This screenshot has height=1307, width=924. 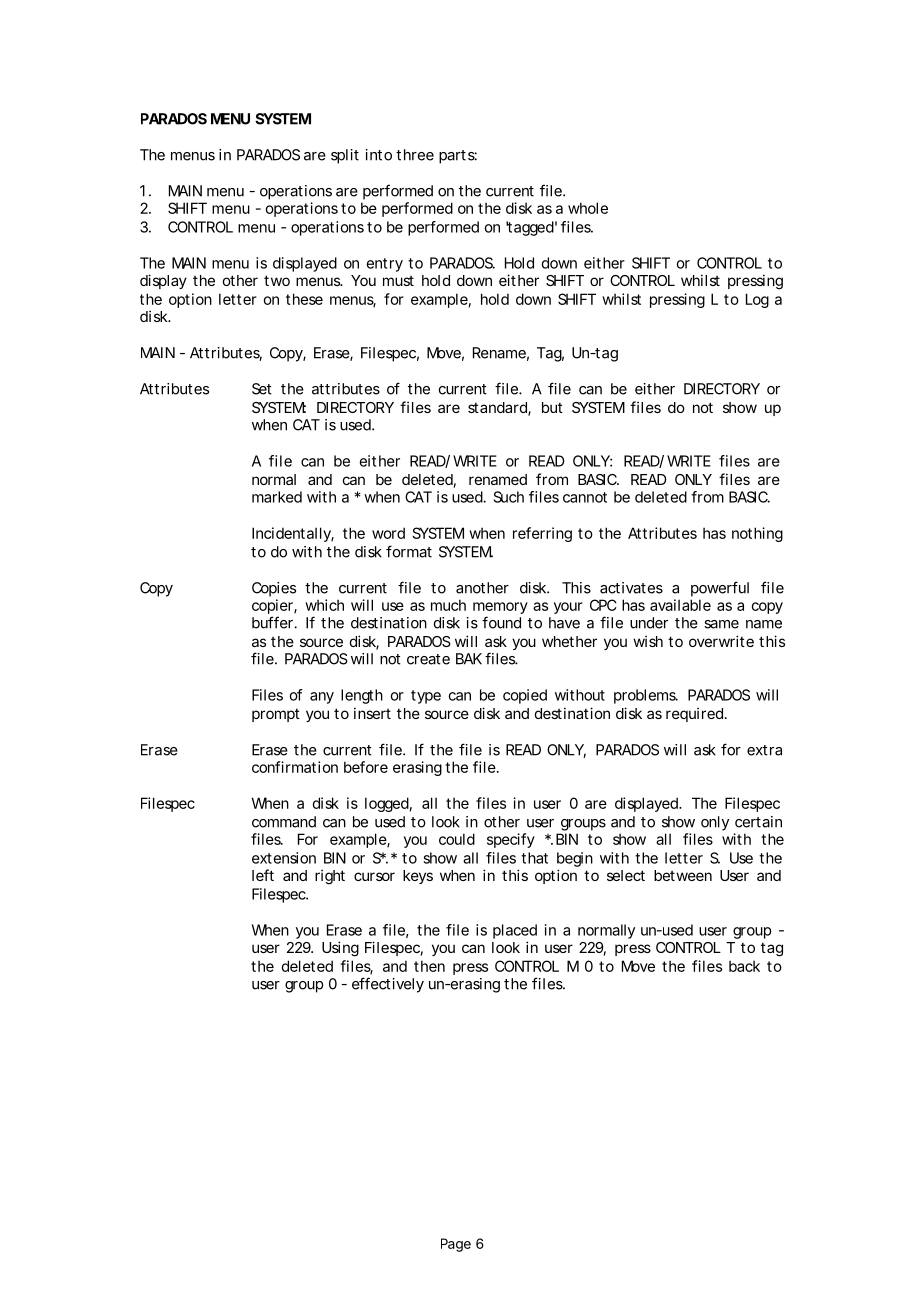 I want to click on Page, so click(x=456, y=1245).
